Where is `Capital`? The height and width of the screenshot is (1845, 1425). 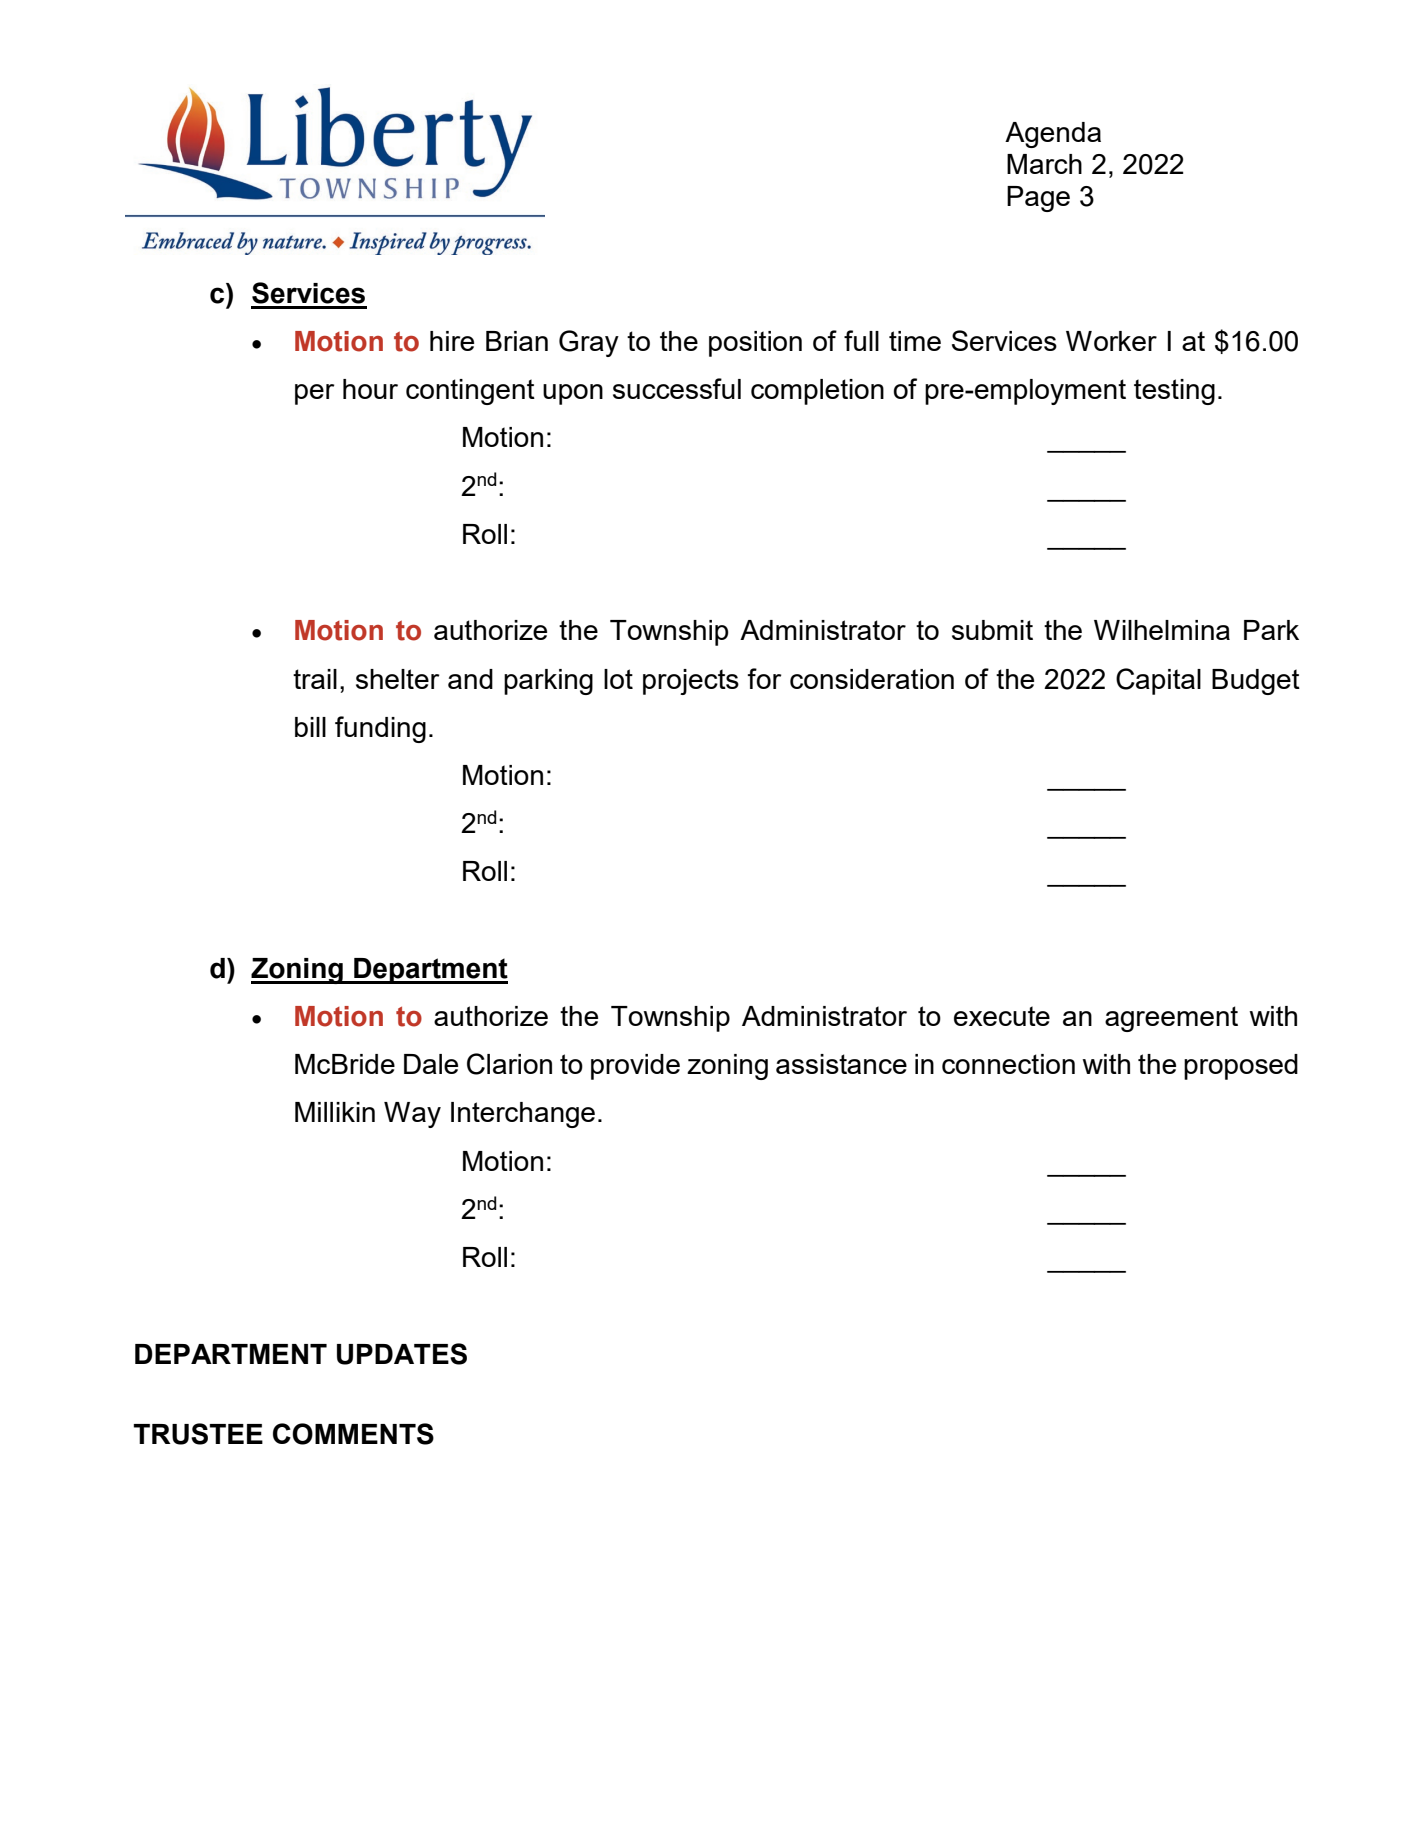 Capital is located at coordinates (1158, 681).
